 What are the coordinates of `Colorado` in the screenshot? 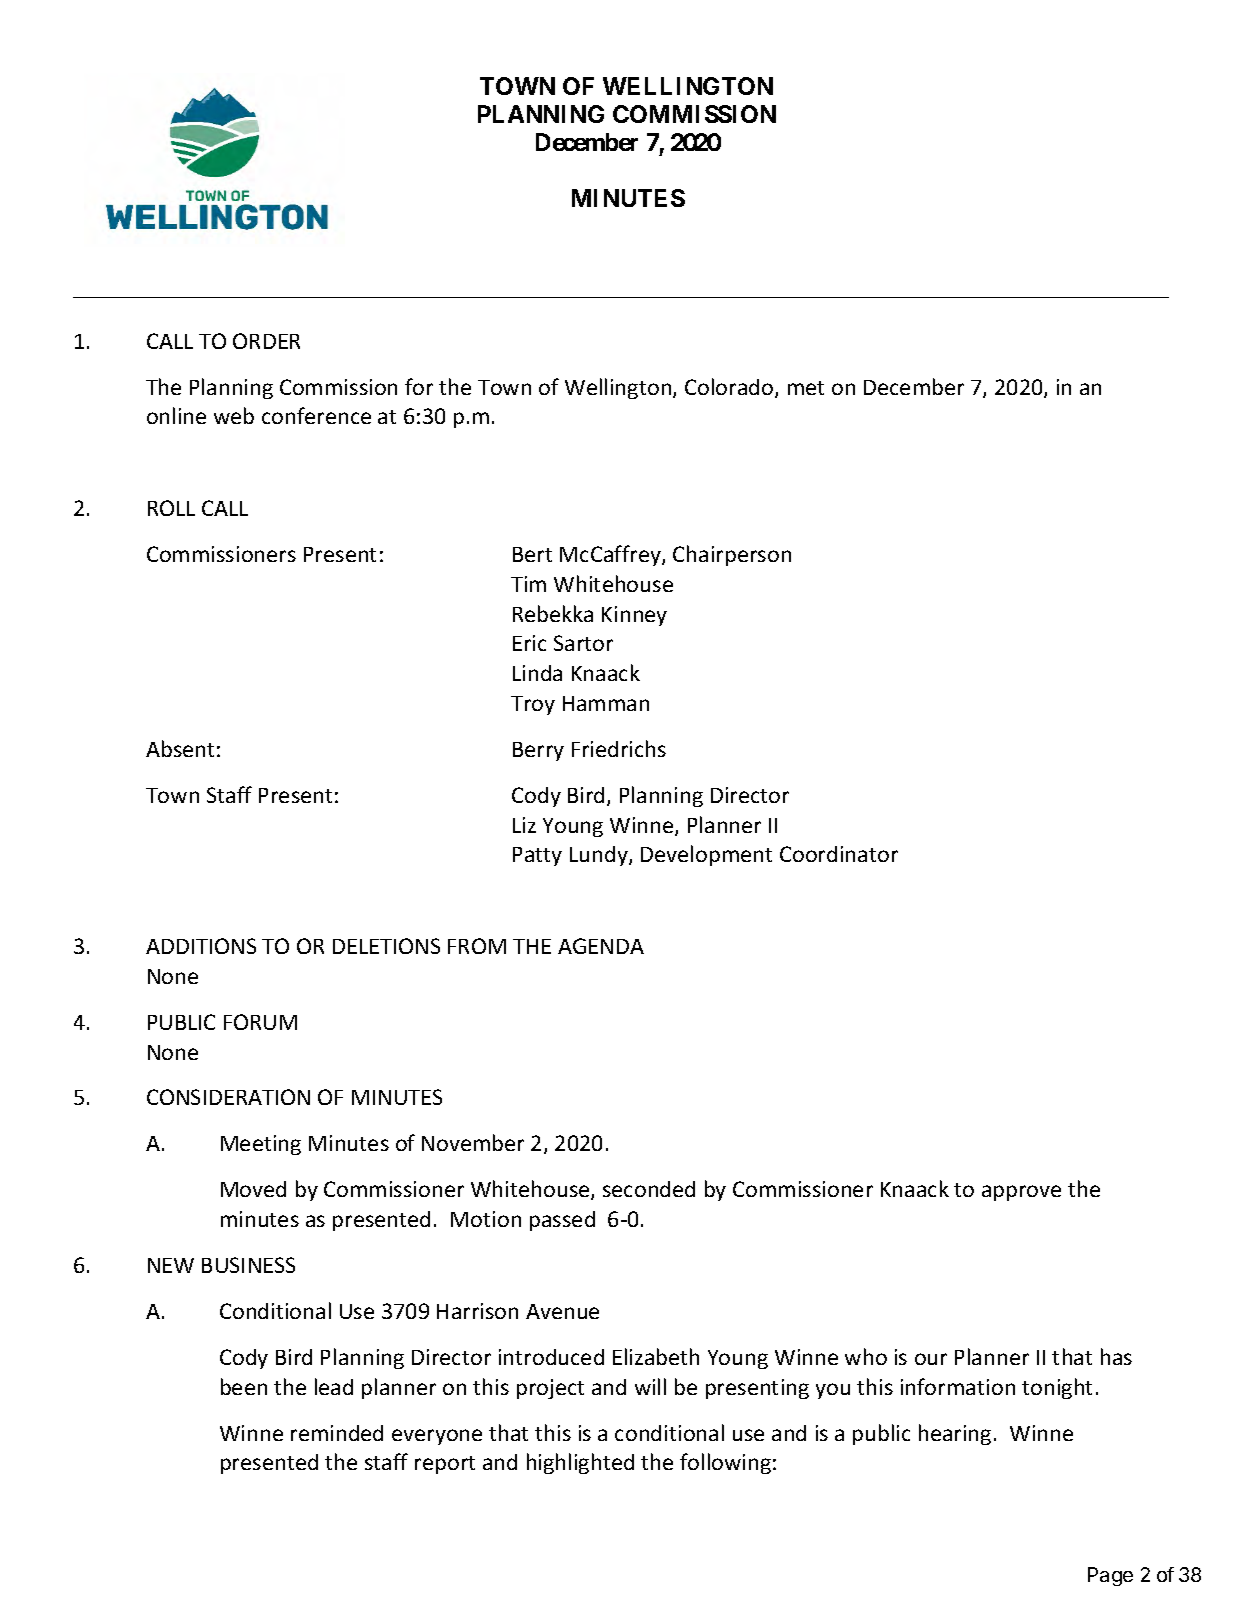 It's located at (730, 388).
